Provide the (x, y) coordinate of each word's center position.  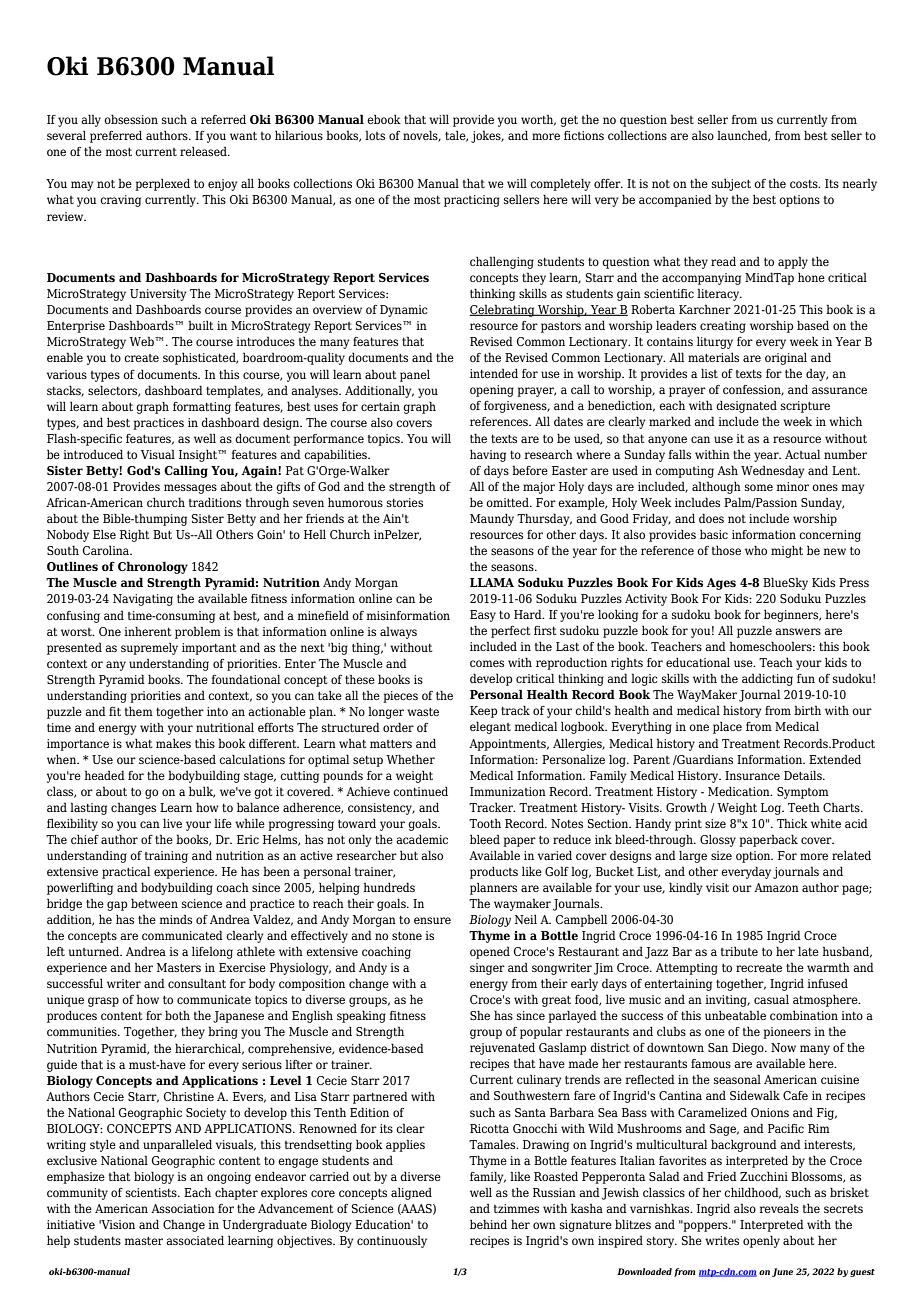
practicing (472, 201)
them (139, 711)
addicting (767, 679)
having (488, 456)
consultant (197, 983)
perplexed (162, 184)
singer (487, 969)
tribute (739, 951)
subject (731, 184)
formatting (202, 408)
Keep (483, 712)
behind (488, 1224)
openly (761, 1241)
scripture (805, 407)
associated (195, 1240)
